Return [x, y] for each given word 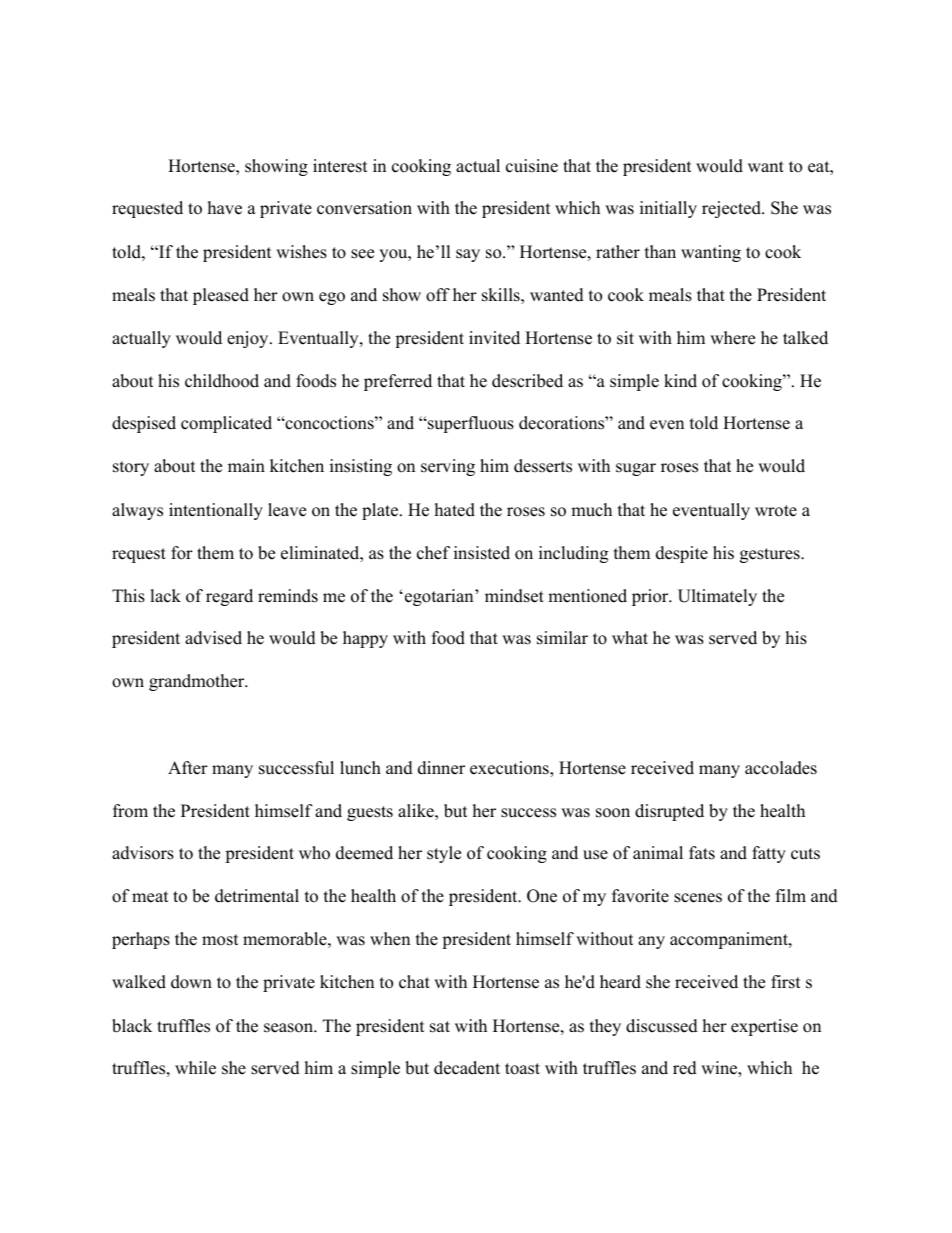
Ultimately [717, 597]
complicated [226, 424]
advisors [143, 853]
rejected [732, 209]
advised [213, 638]
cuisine [532, 166]
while [195, 1068]
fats [702, 853]
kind [680, 381]
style [444, 854]
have [225, 208]
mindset [514, 596]
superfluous [469, 424]
